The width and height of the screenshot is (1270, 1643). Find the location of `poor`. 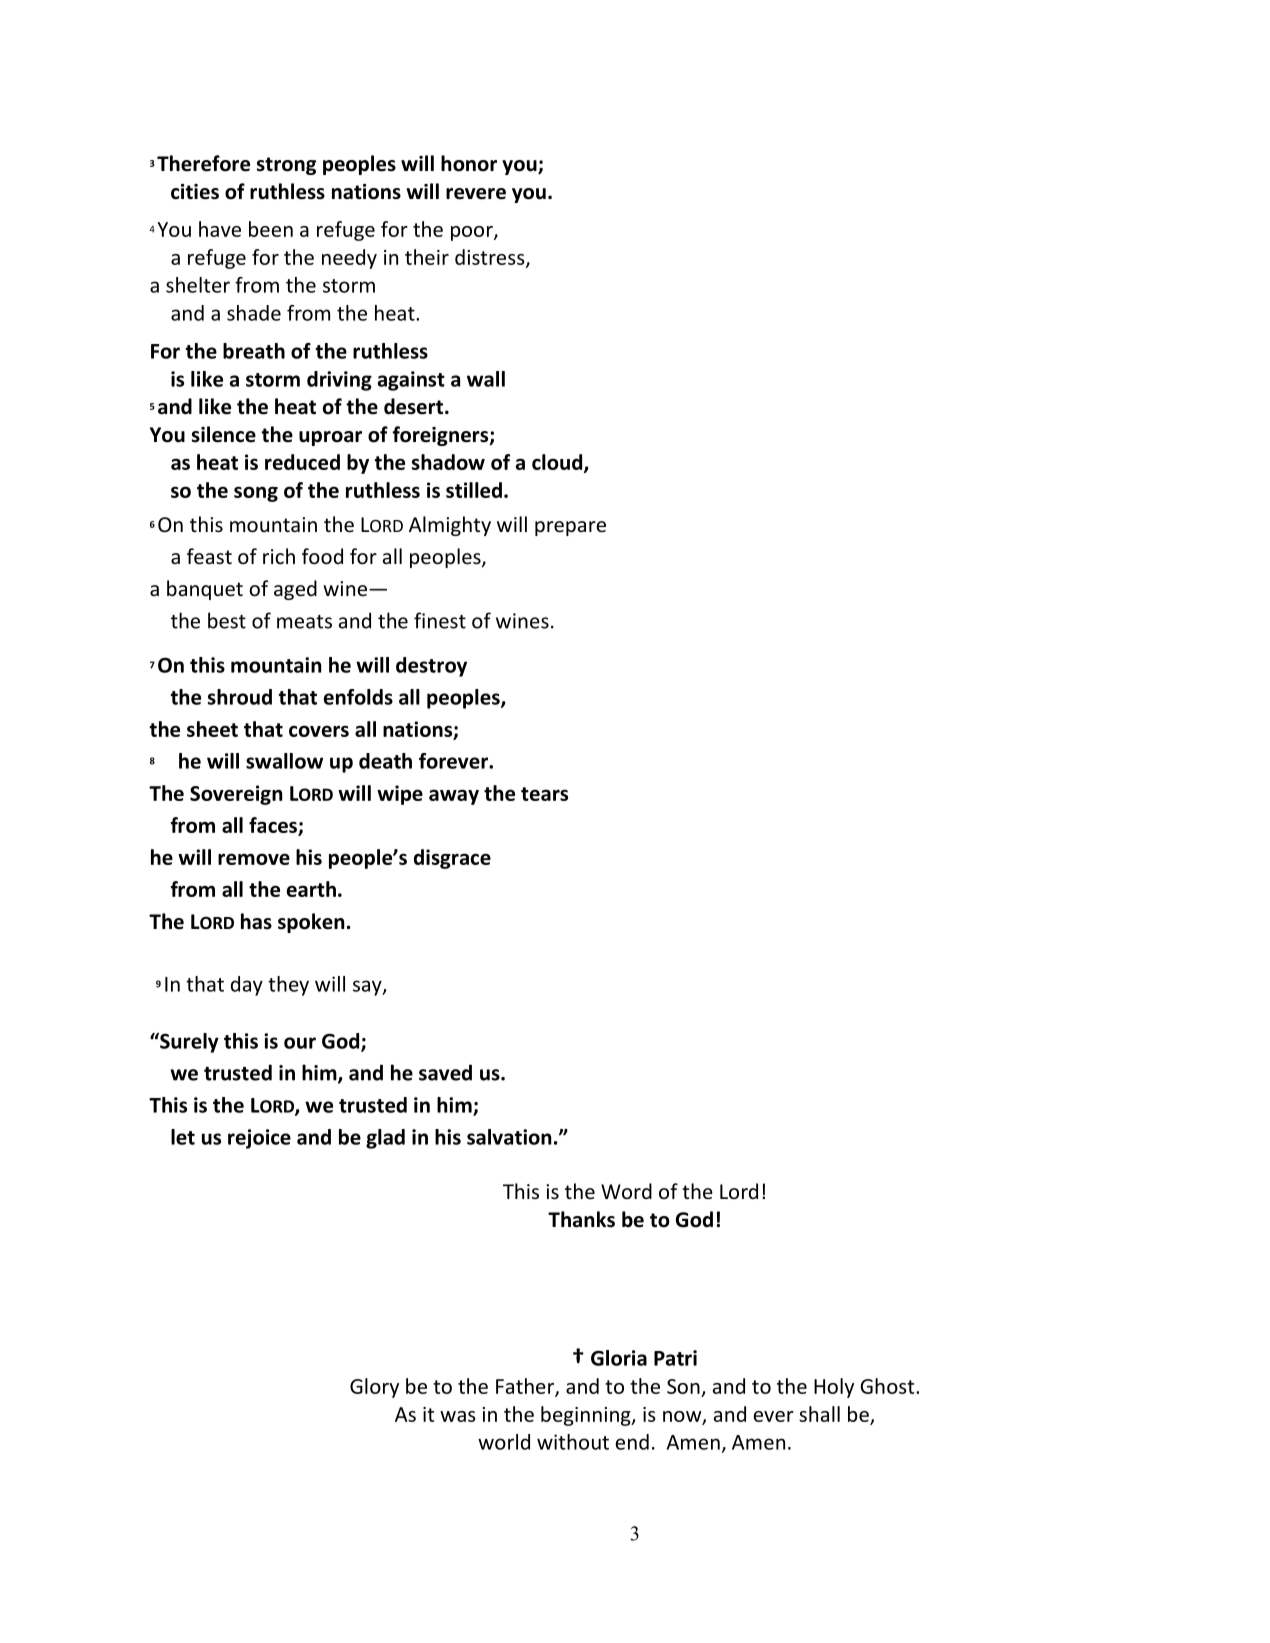

poor is located at coordinates (473, 233).
